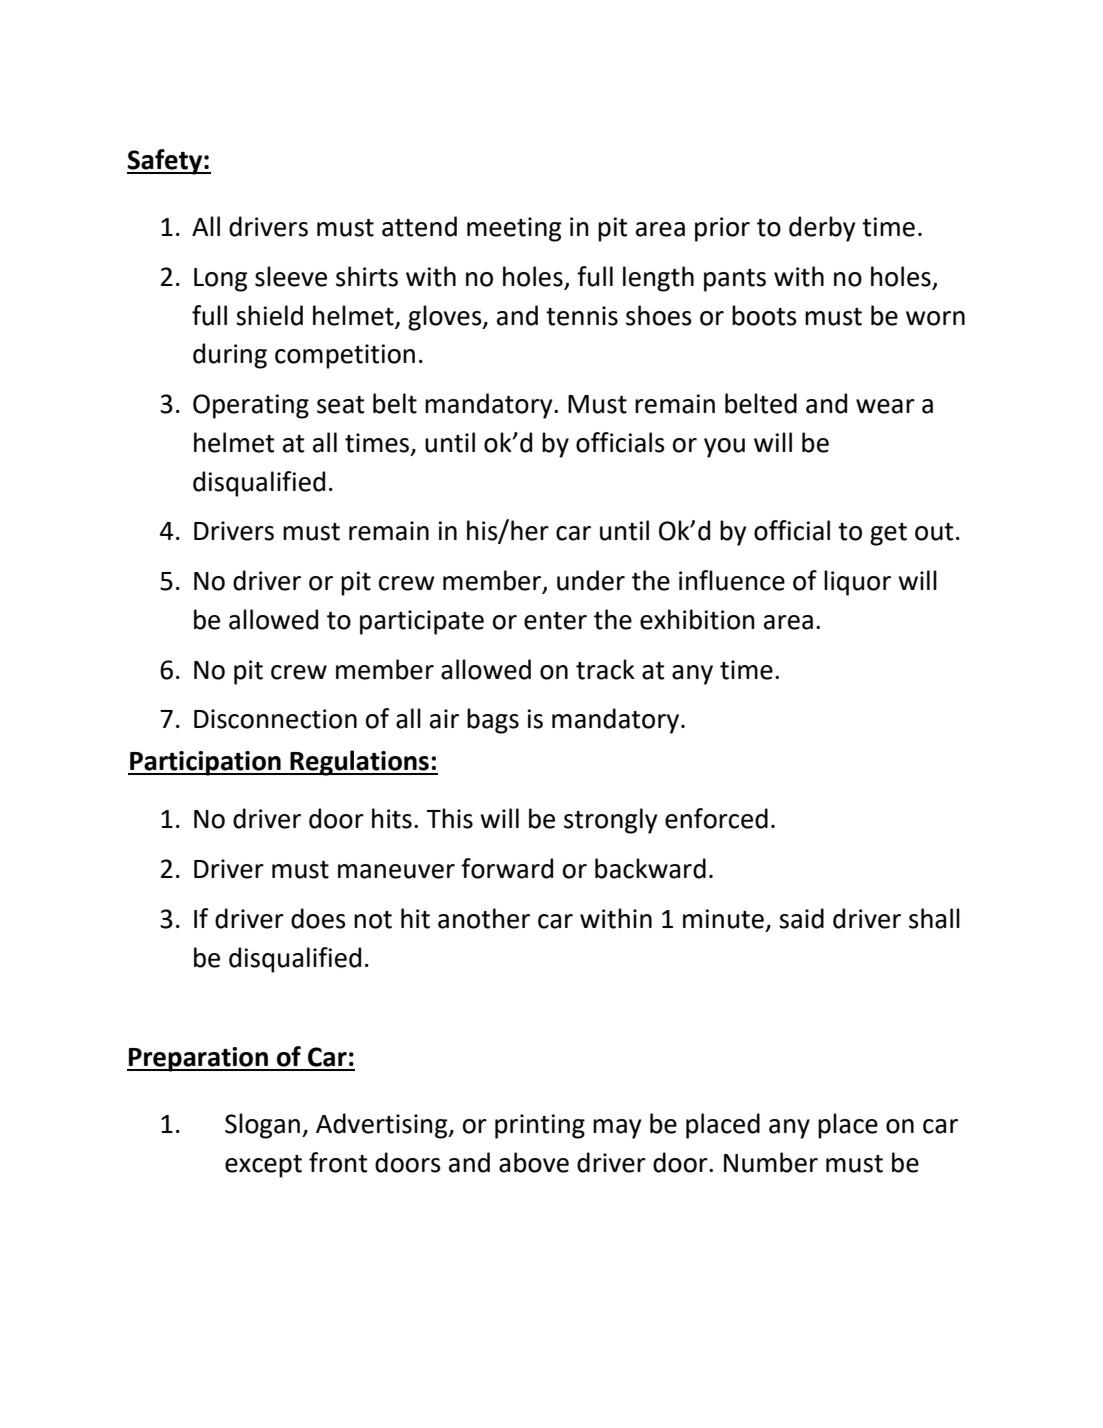  I want to click on Disconnection, so click(275, 719).
